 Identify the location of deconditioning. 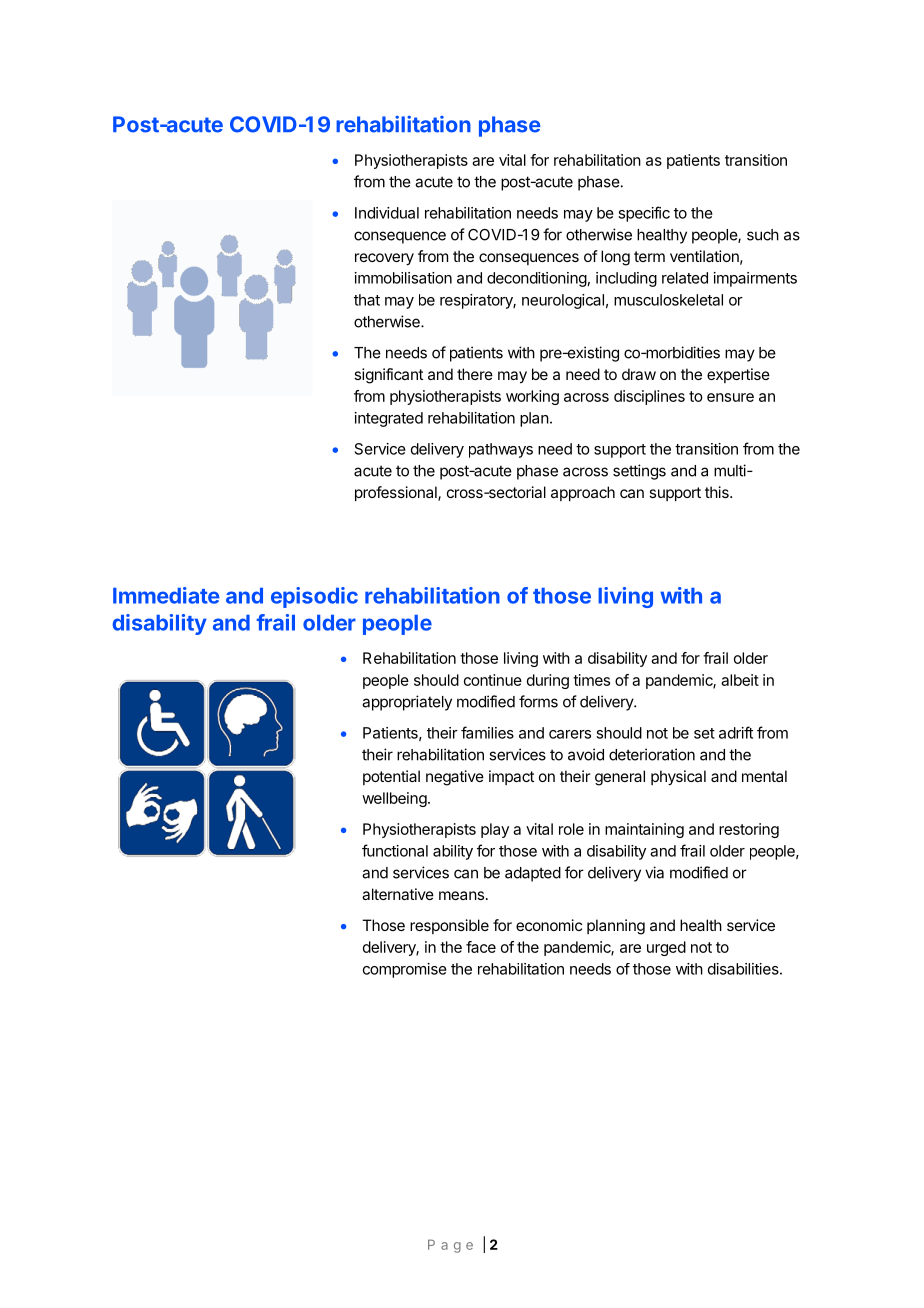
(537, 279).
